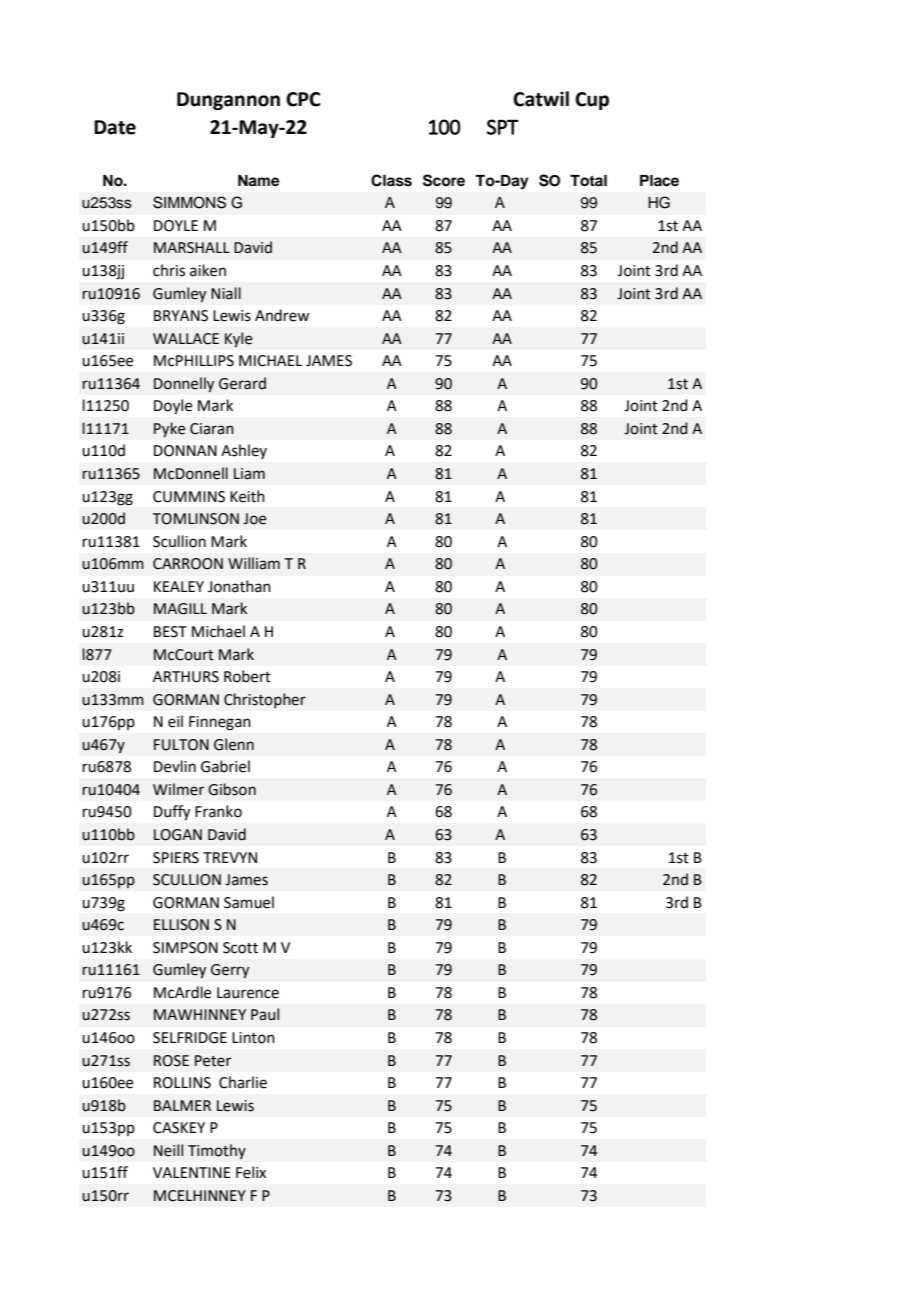 The height and width of the document is (1308, 924). What do you see at coordinates (179, 1128) in the document?
I see `CASKEY` at bounding box center [179, 1128].
